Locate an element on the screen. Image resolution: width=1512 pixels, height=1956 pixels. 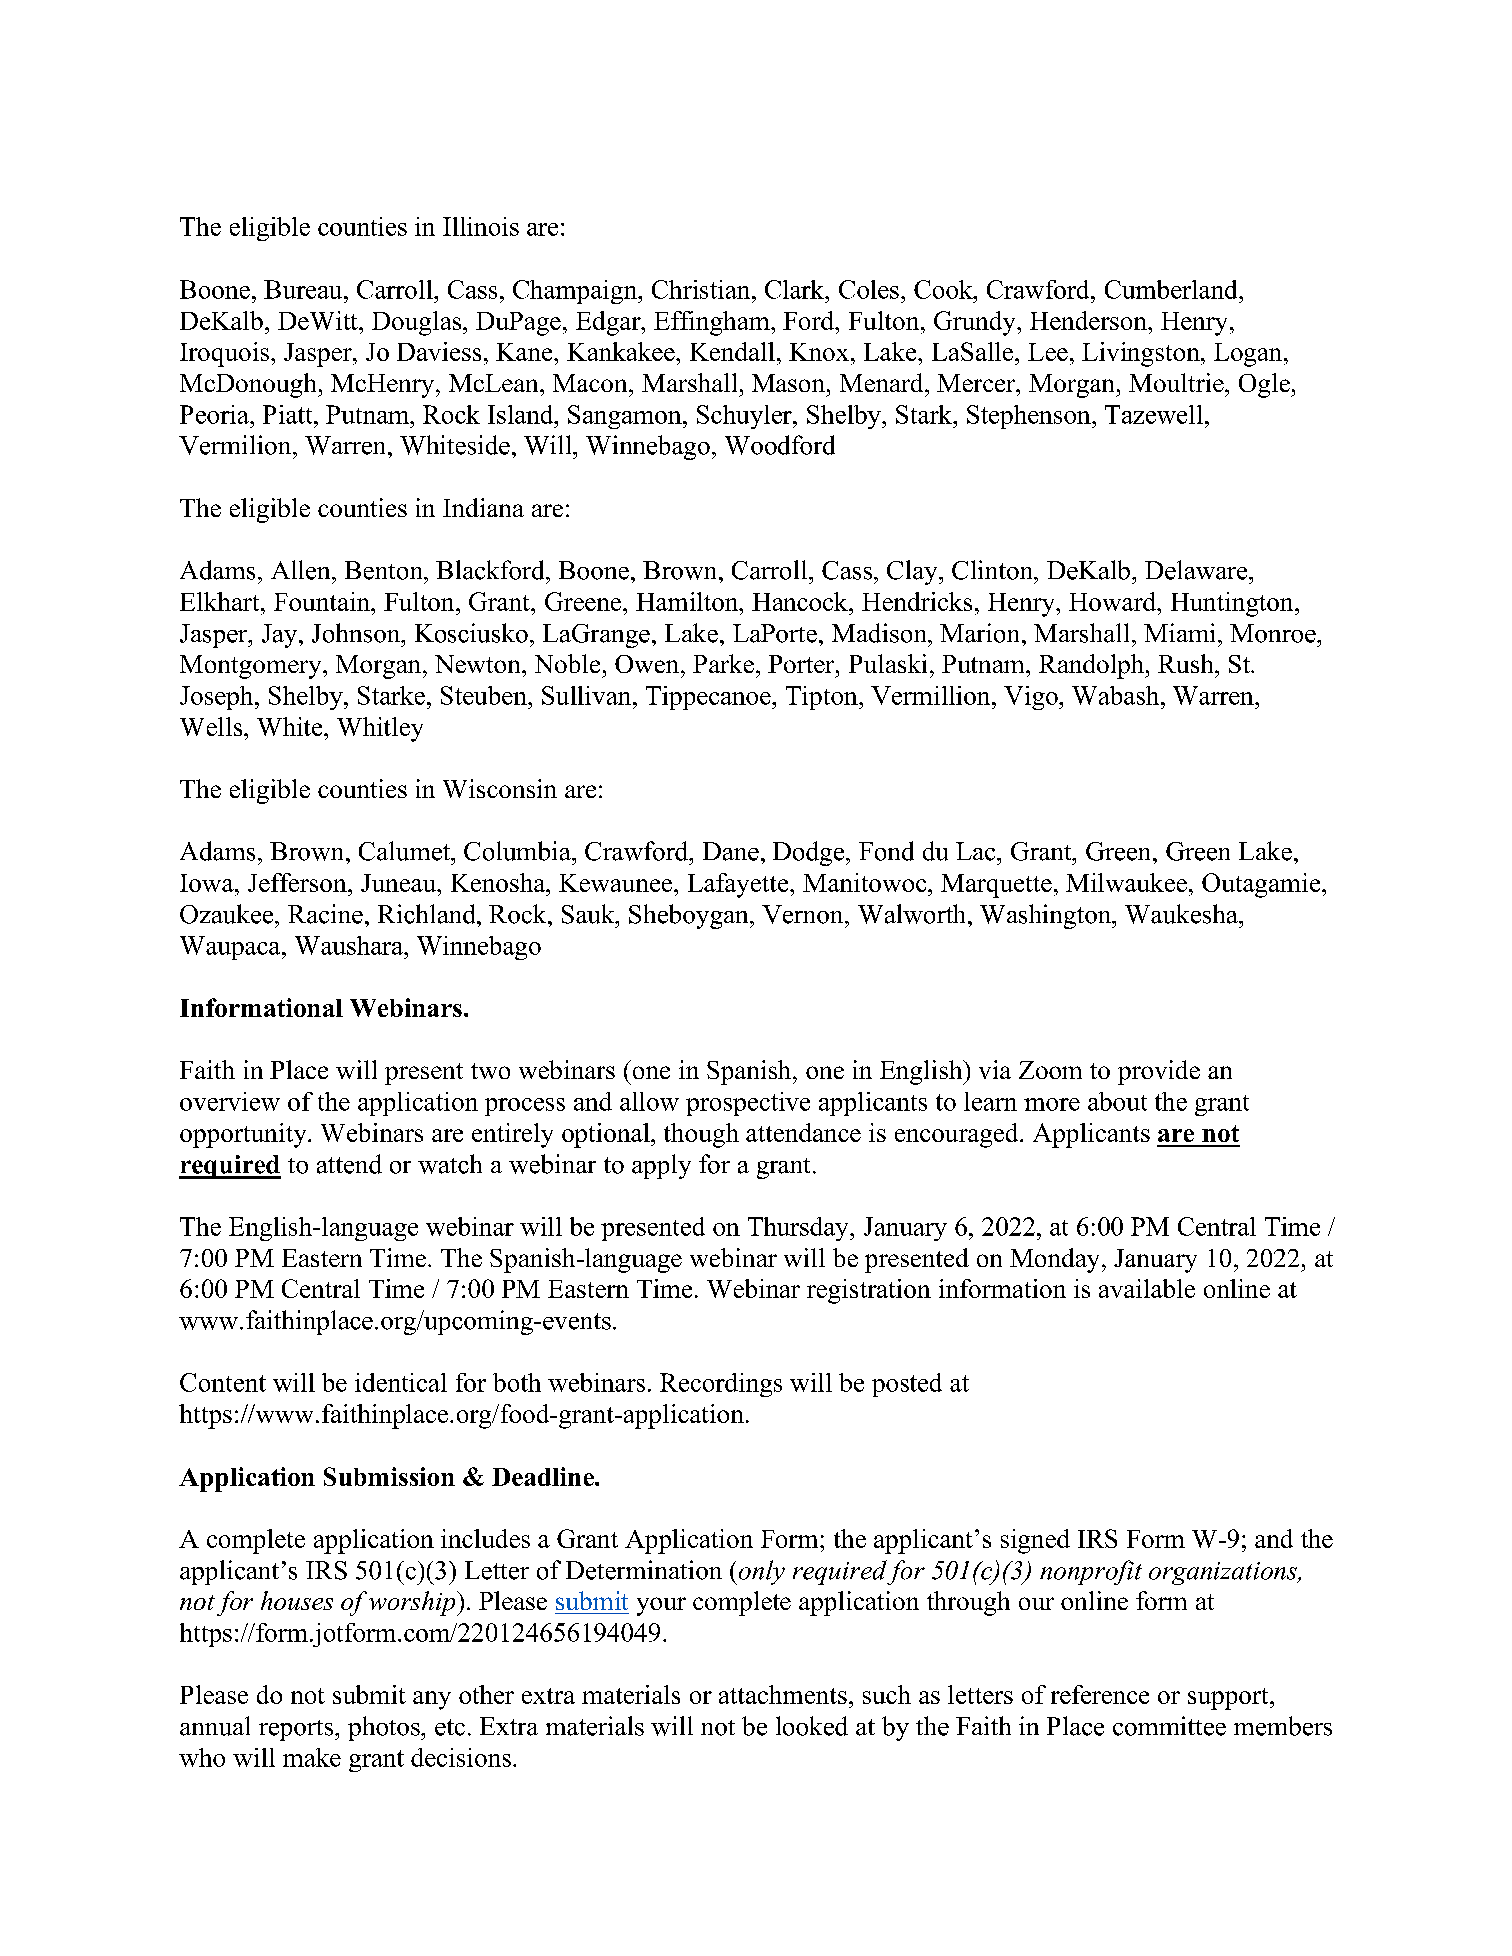
Christian is located at coordinates (702, 289).
